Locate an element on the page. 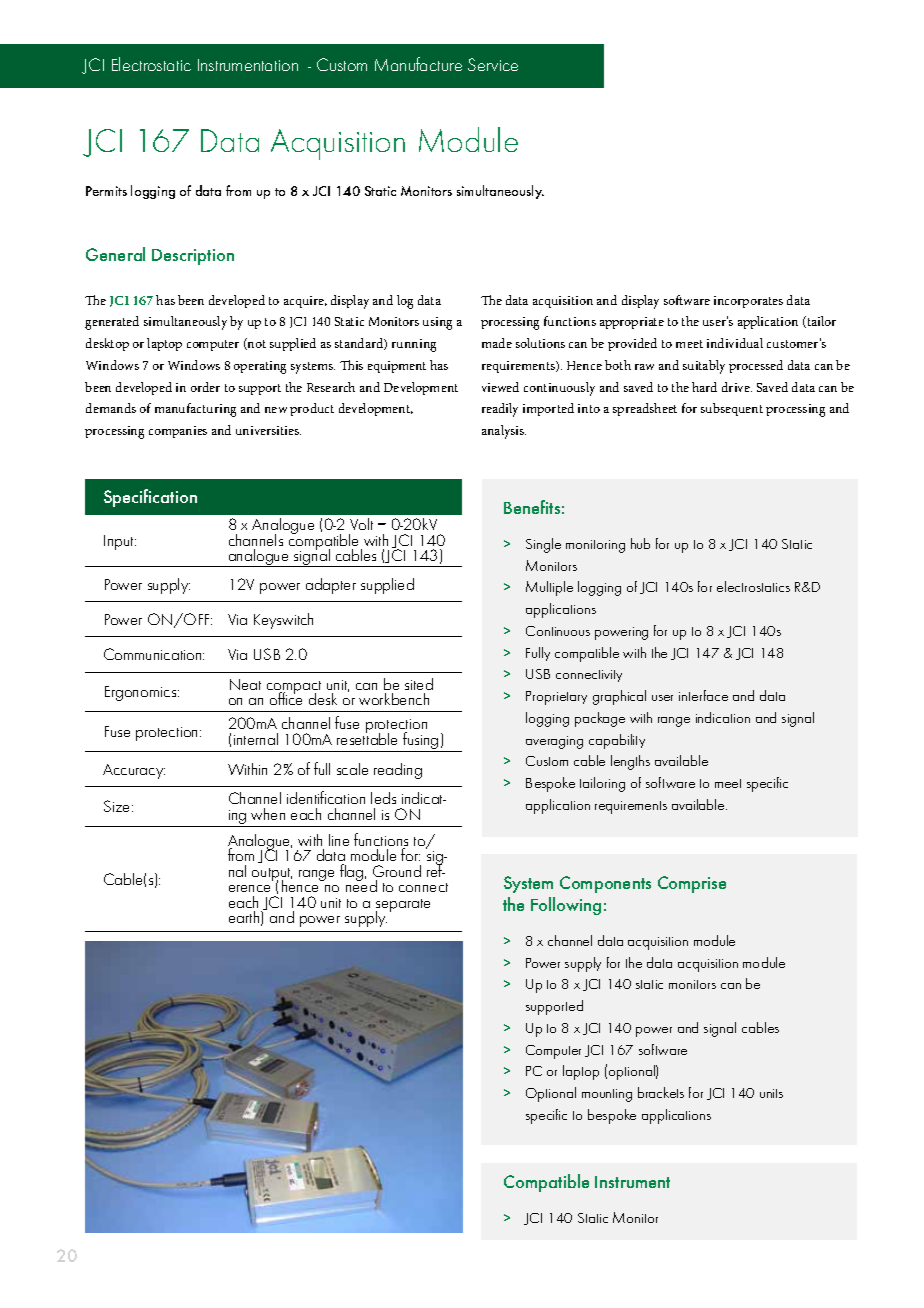 Image resolution: width=924 pixels, height=1308 pixels. Permits is located at coordinates (106, 191).
